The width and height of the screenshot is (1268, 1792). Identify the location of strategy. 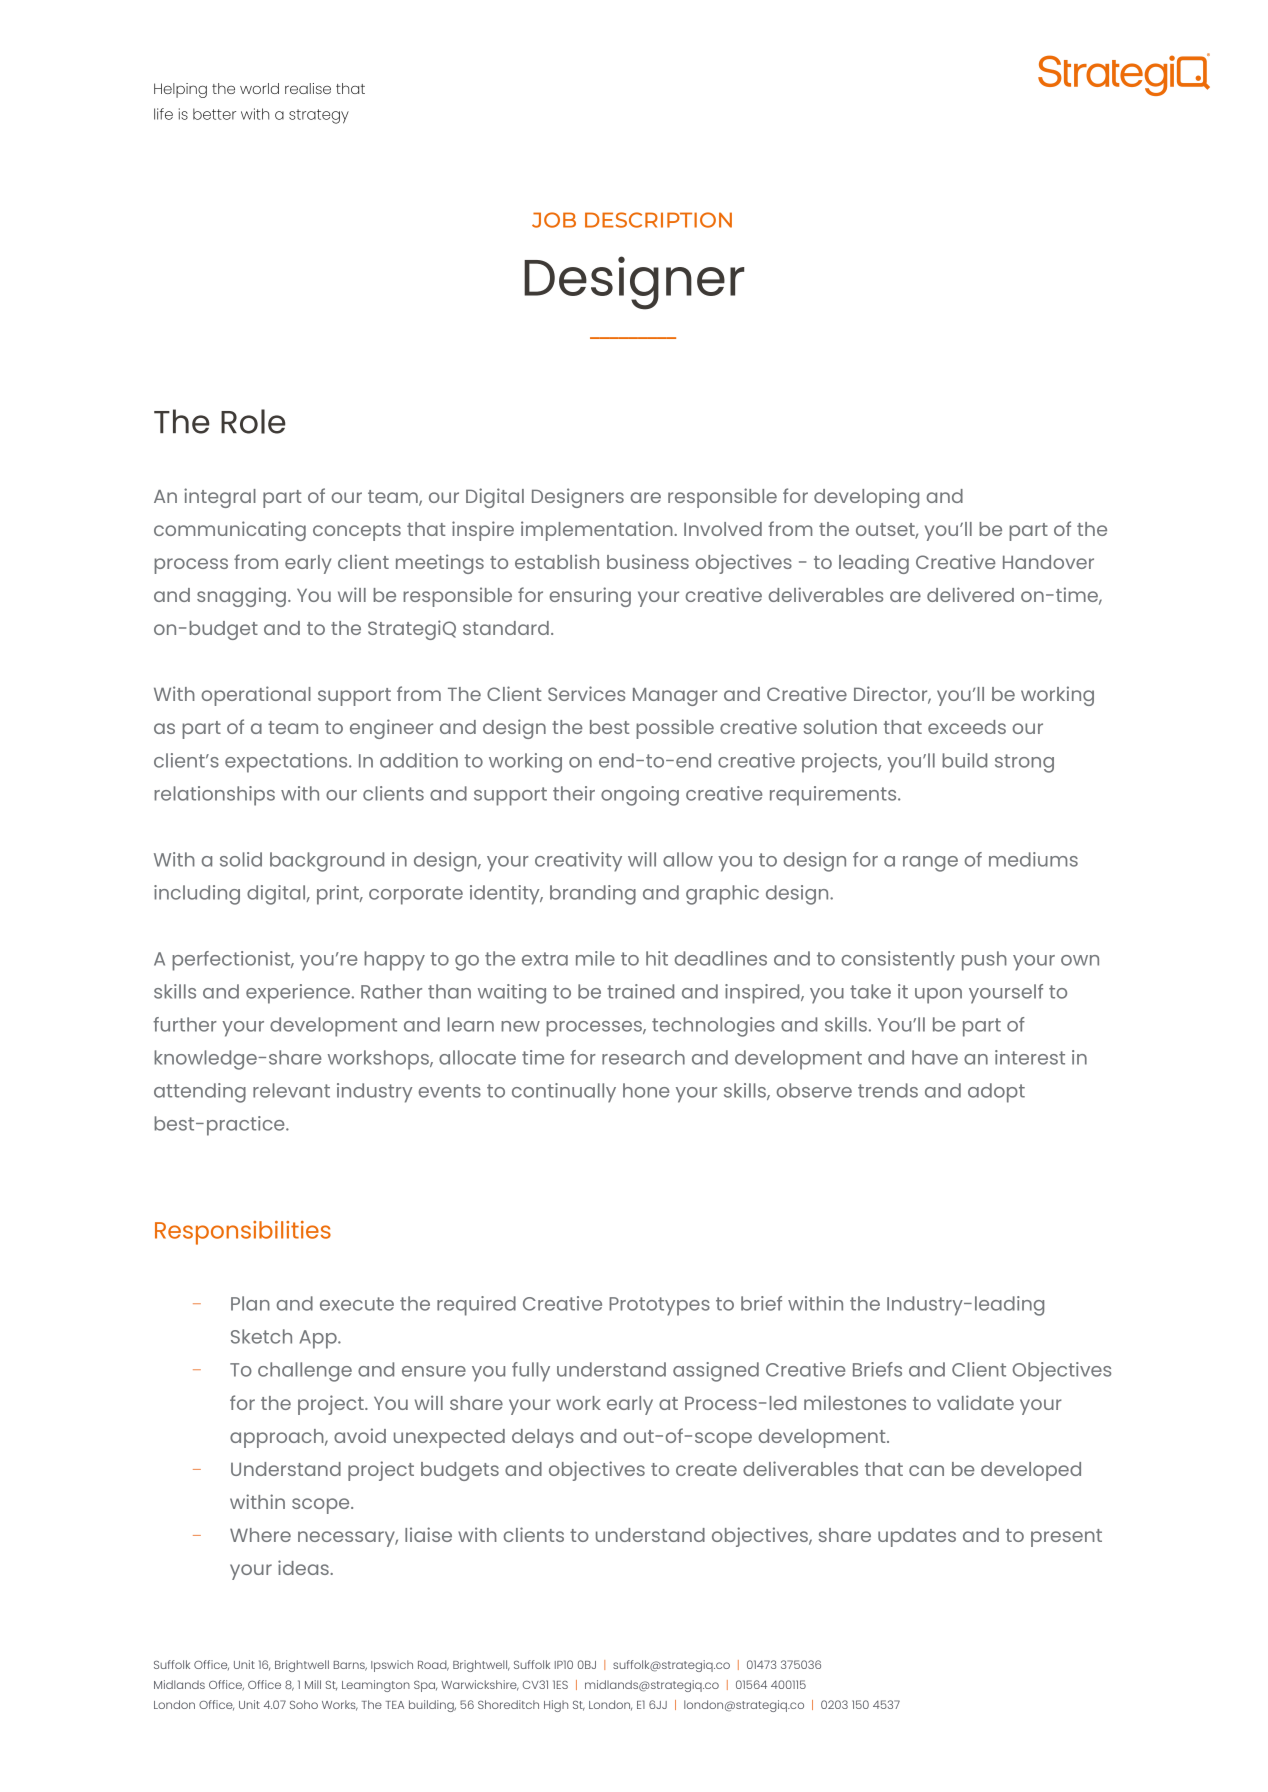
(319, 116).
